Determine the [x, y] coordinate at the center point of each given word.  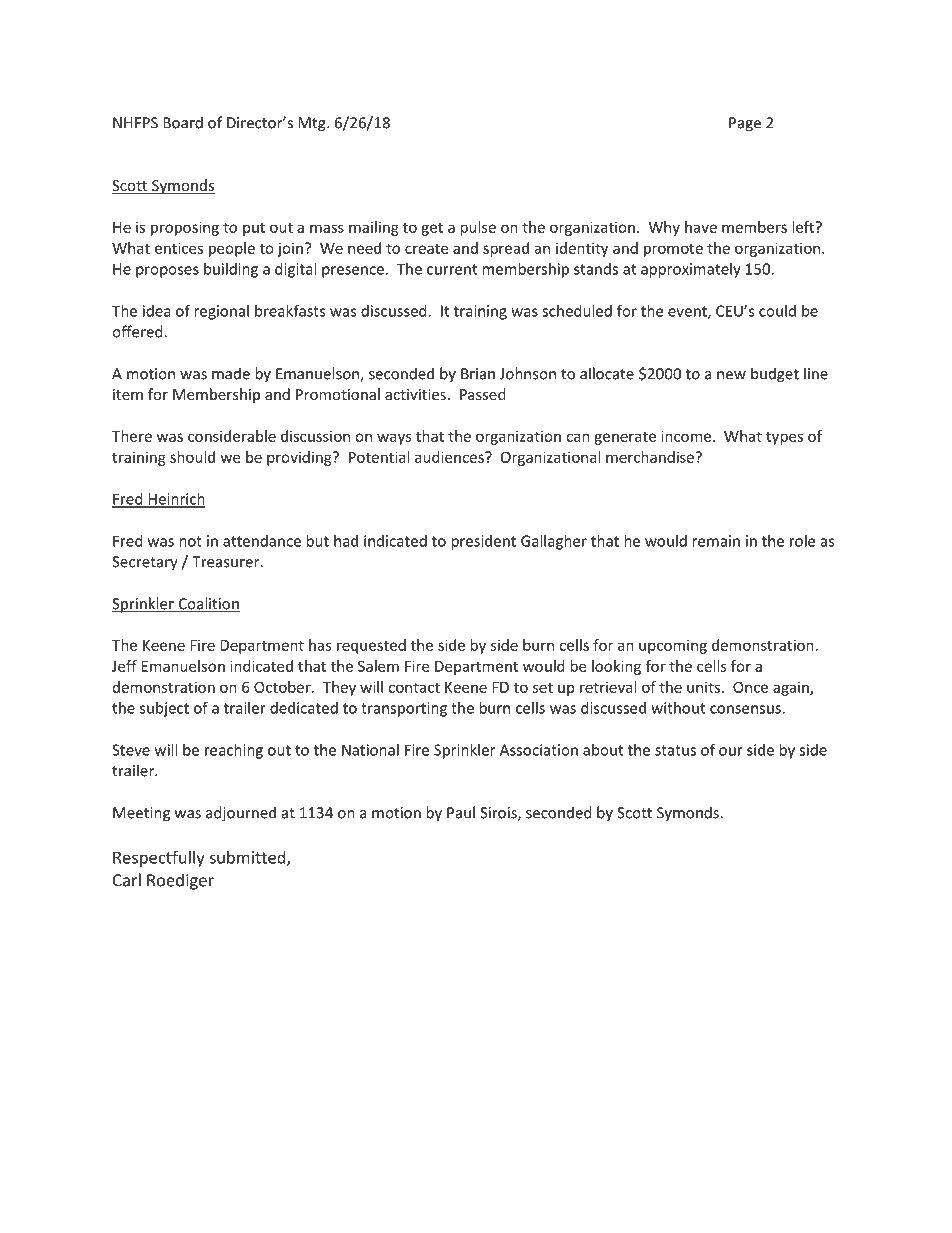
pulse [478, 228]
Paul [461, 812]
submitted [248, 858]
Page [745, 124]
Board [183, 122]
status [675, 750]
